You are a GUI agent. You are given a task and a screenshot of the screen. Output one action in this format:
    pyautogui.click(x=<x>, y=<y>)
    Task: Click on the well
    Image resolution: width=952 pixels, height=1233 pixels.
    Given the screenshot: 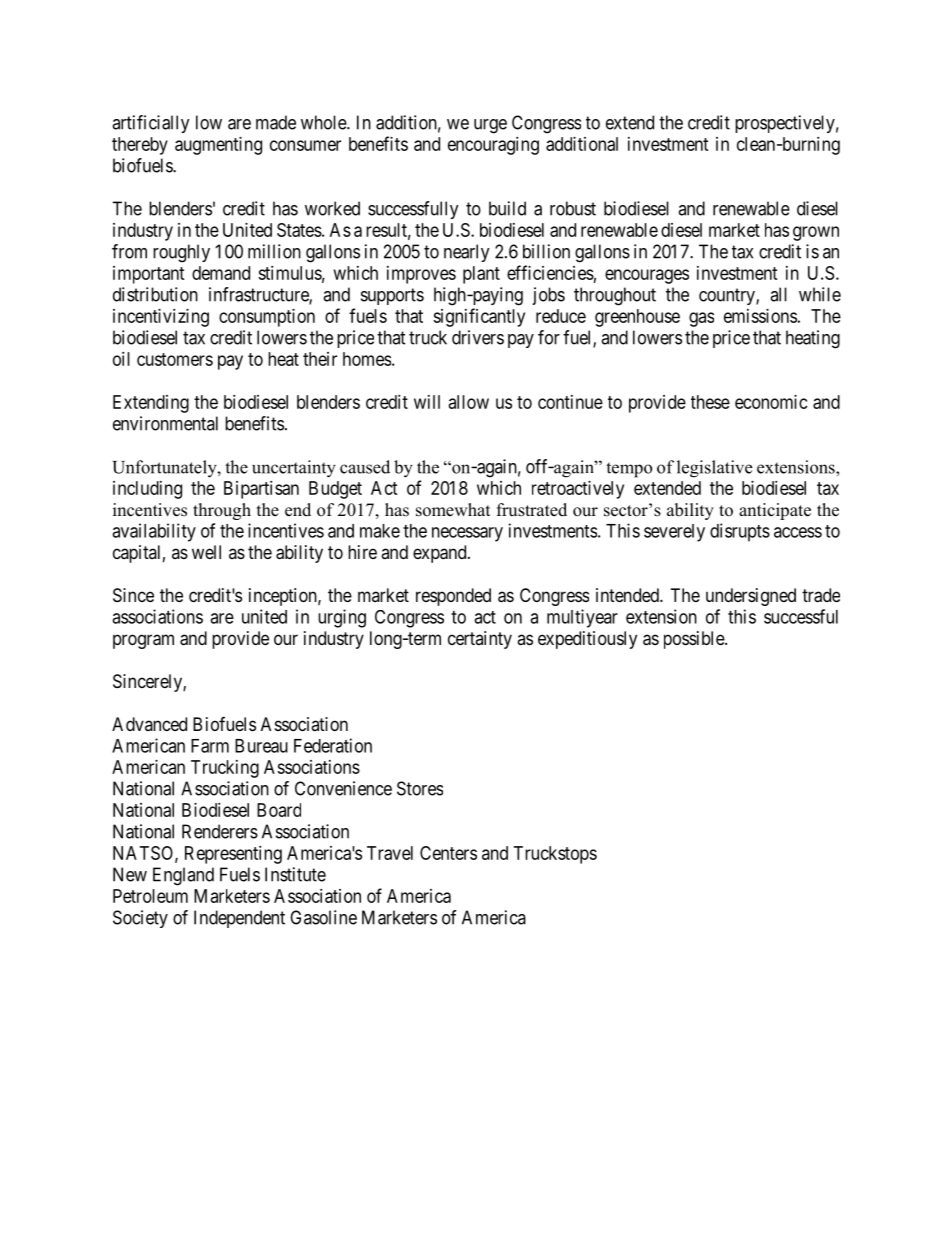 What is the action you would take?
    pyautogui.click(x=206, y=552)
